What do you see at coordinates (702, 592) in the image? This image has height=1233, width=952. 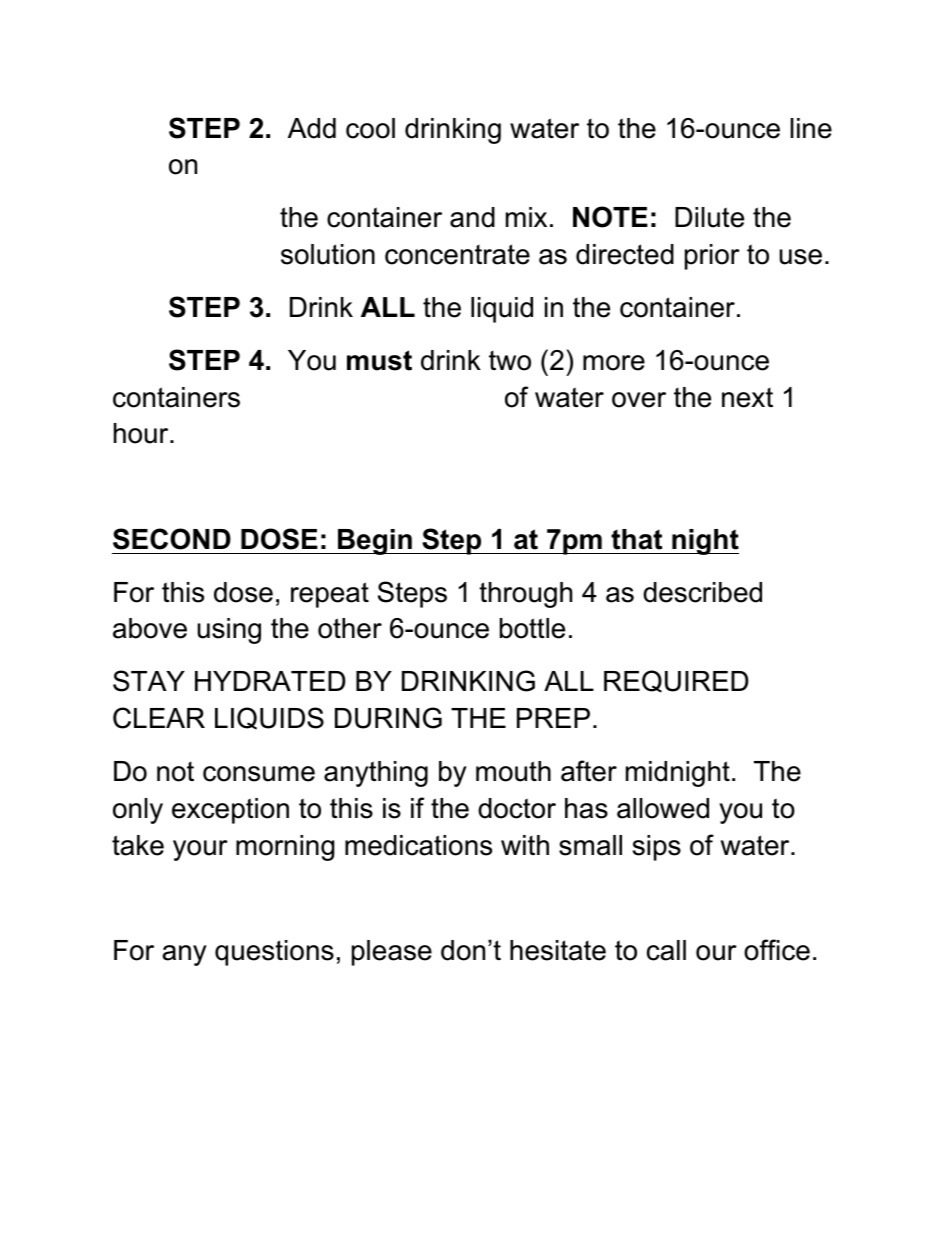 I see `described` at bounding box center [702, 592].
